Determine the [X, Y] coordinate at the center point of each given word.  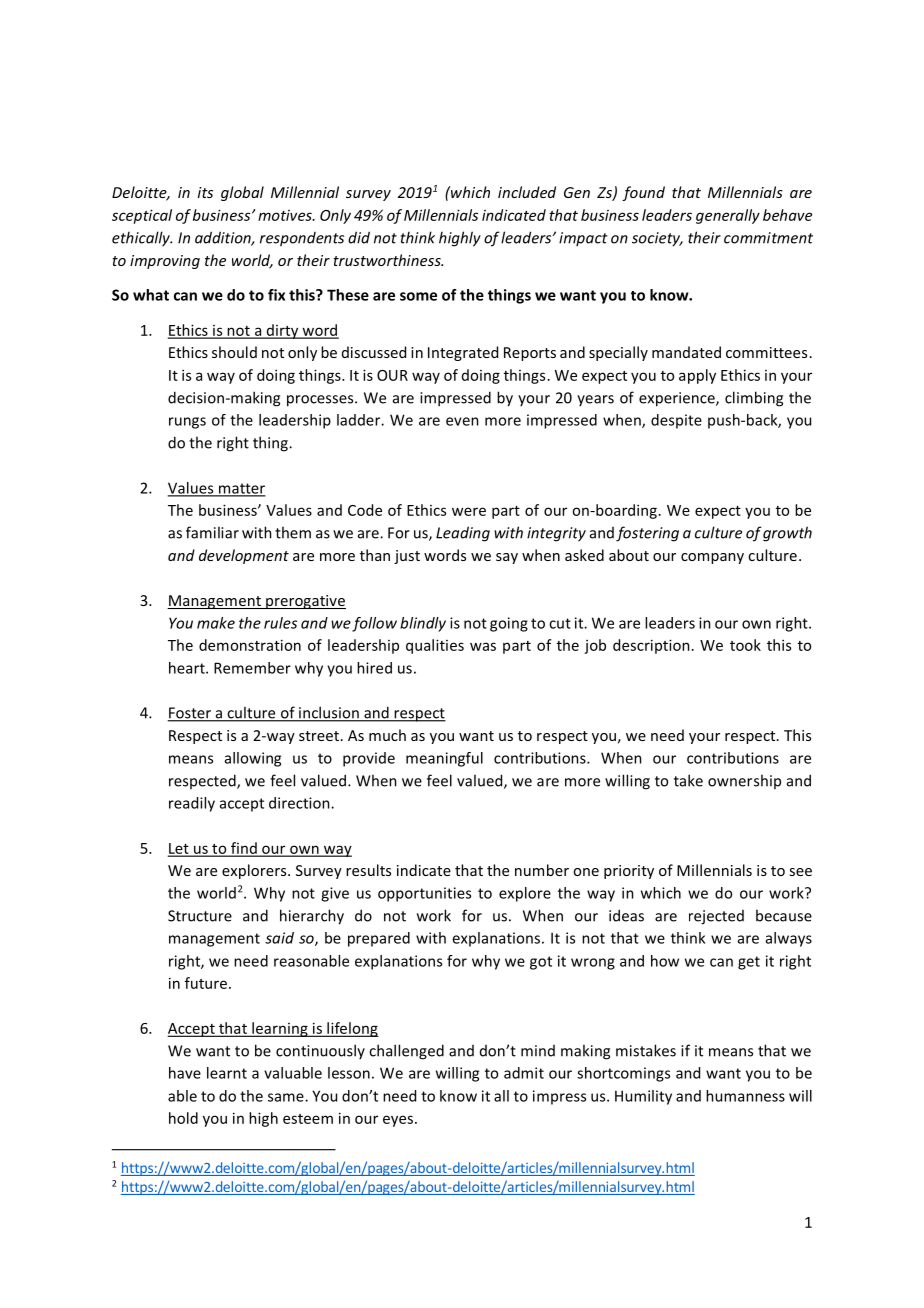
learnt [227, 1073]
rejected [716, 917]
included [527, 192]
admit [524, 1073]
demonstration [250, 645]
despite [676, 421]
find [244, 849]
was [483, 646]
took [745, 645]
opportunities [424, 894]
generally [728, 216]
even [462, 421]
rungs [187, 423]
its [205, 192]
